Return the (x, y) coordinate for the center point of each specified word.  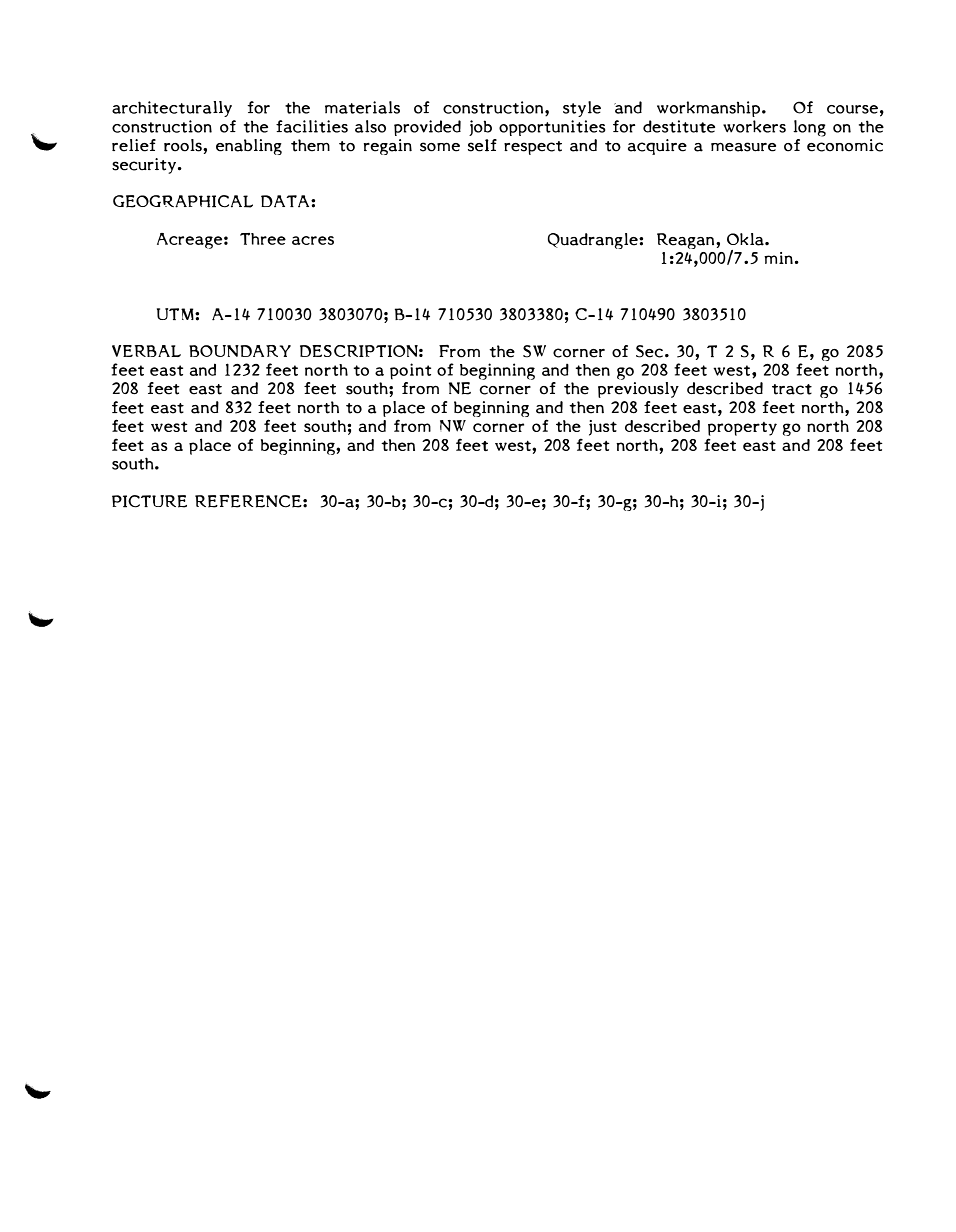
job (480, 128)
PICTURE (149, 501)
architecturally (172, 109)
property (742, 429)
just (603, 428)
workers (754, 126)
